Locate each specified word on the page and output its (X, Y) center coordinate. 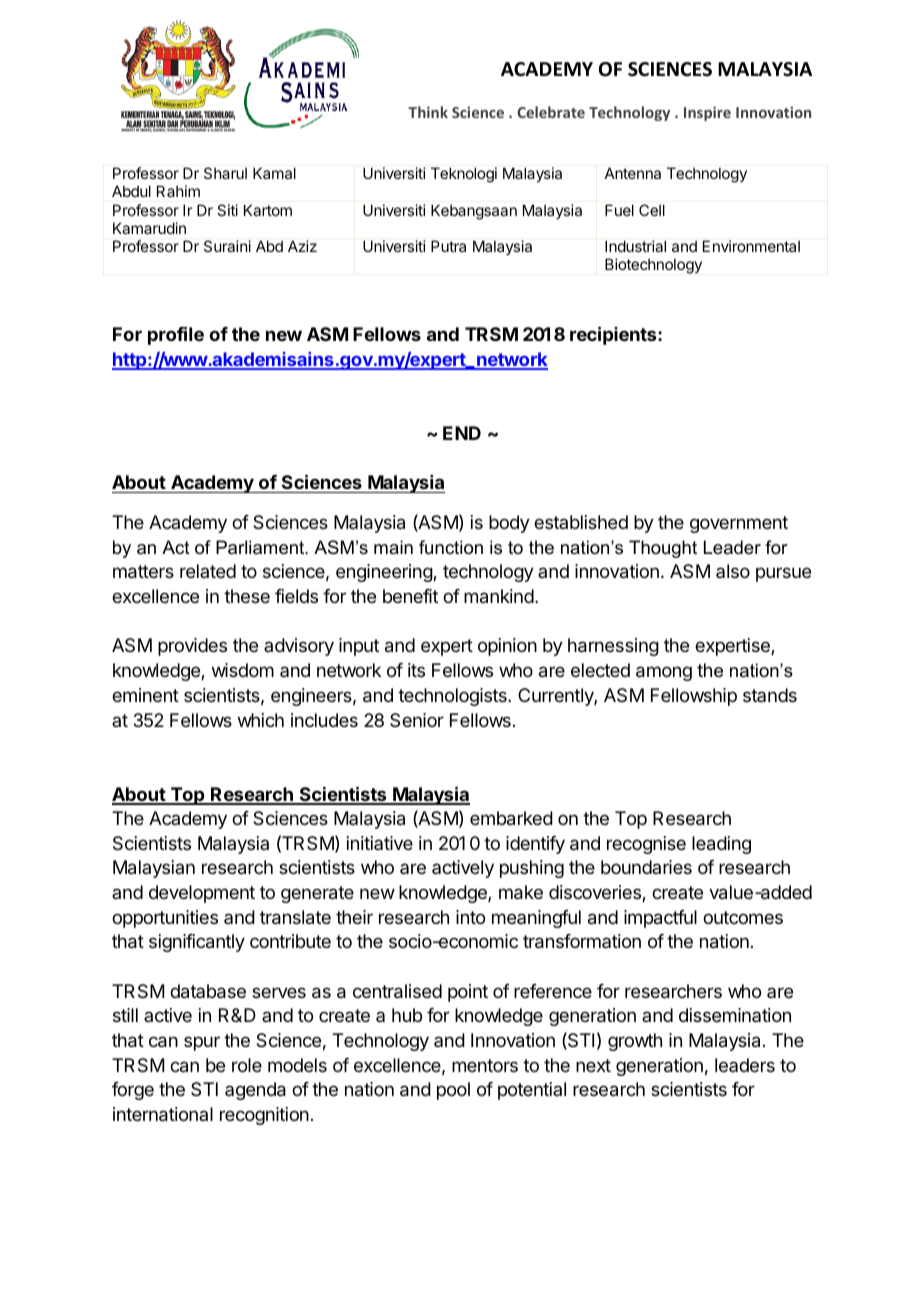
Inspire (707, 113)
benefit (410, 596)
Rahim (178, 191)
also (733, 571)
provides (192, 647)
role (247, 1065)
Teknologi (464, 175)
